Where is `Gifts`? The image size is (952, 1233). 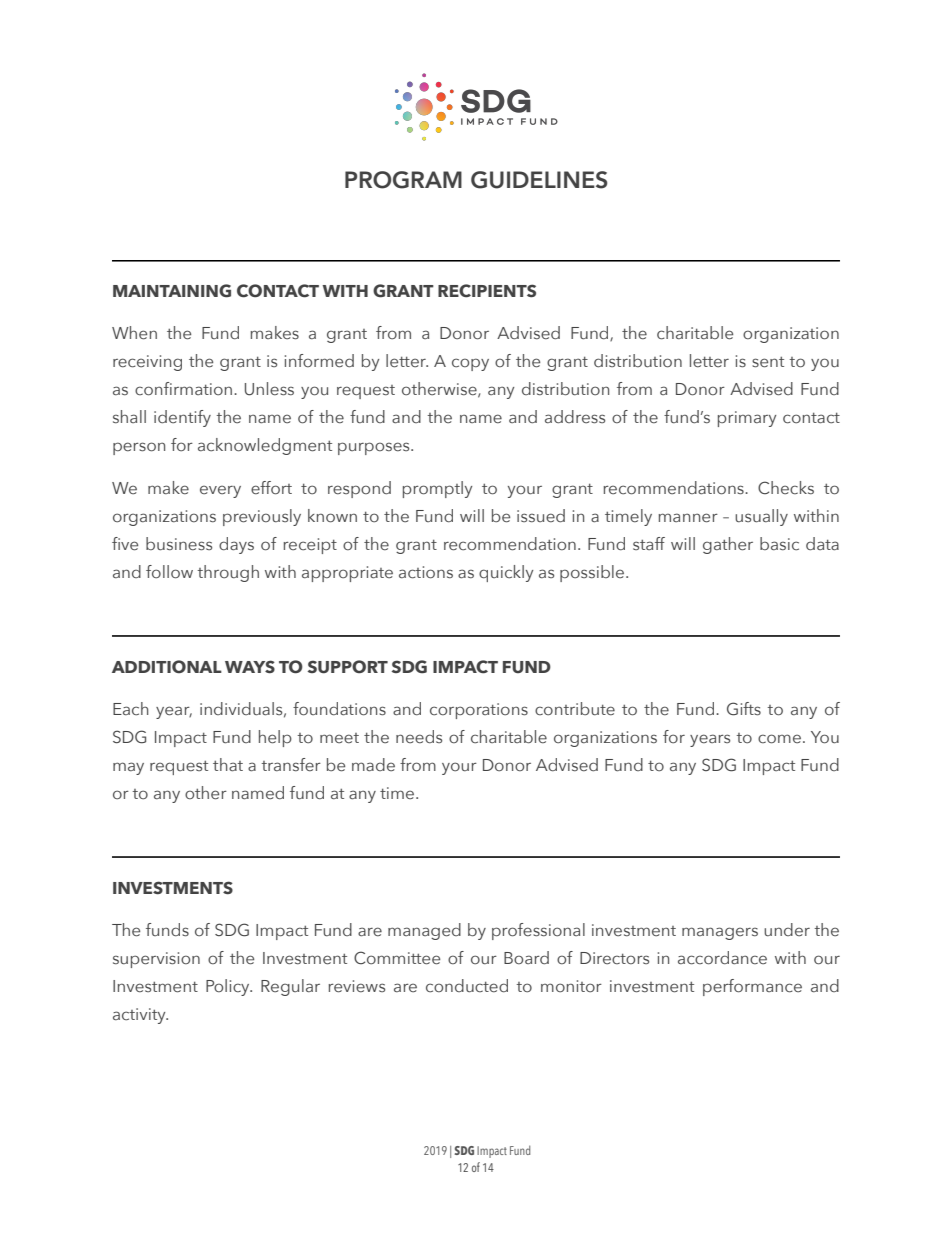
Gifts is located at coordinates (744, 709).
